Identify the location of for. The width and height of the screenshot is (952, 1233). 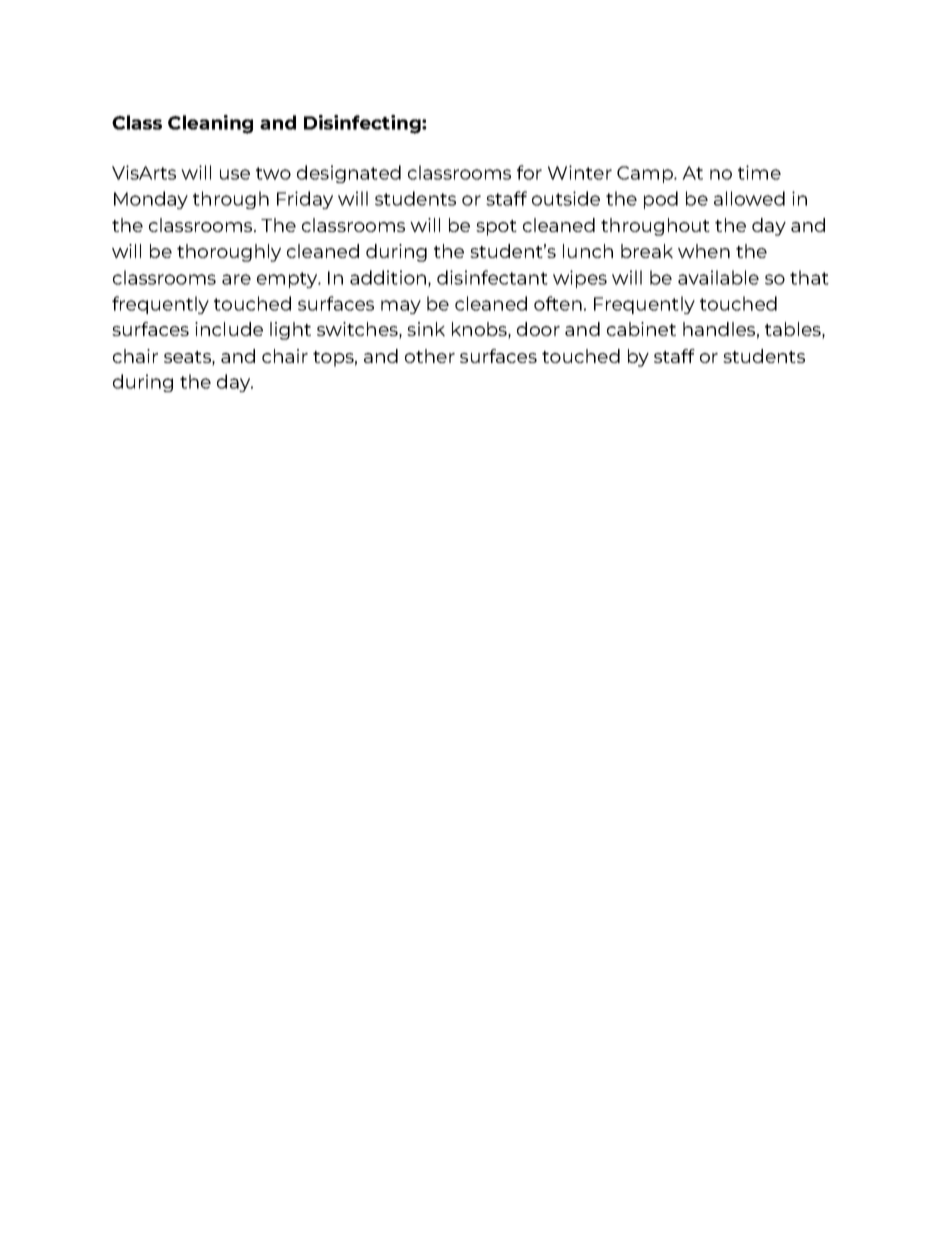
(529, 172).
